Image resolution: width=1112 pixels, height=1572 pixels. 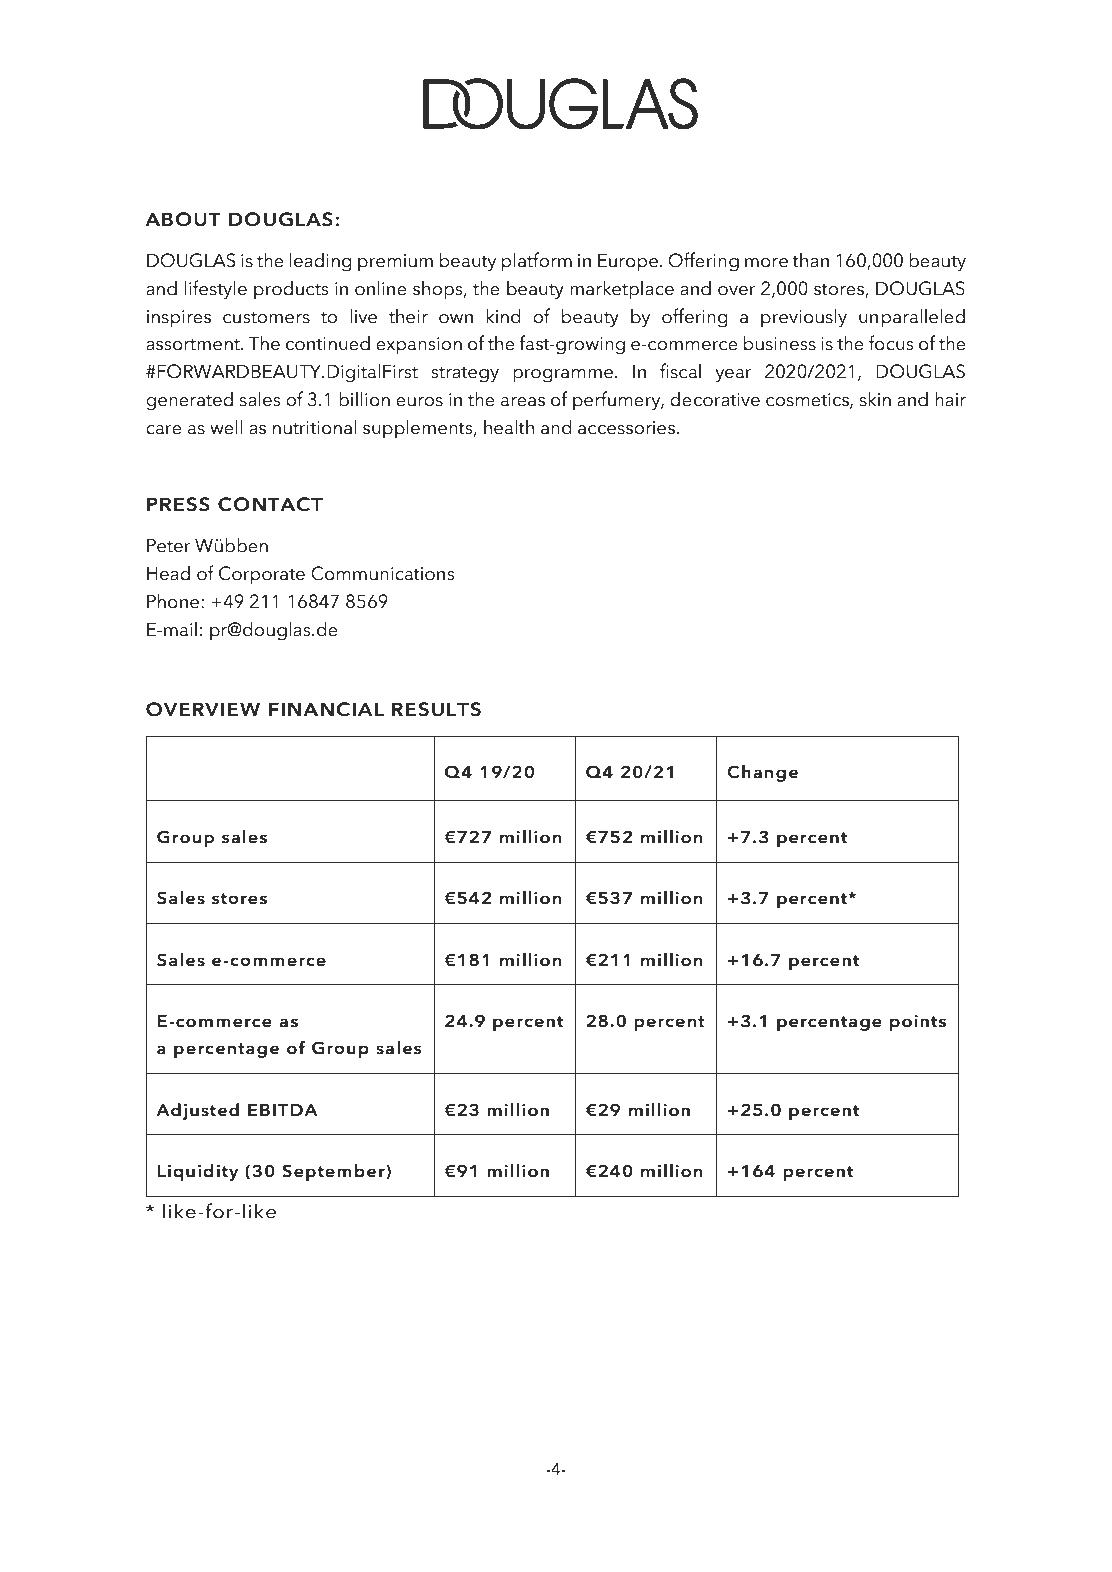 I want to click on skin, so click(x=875, y=399).
